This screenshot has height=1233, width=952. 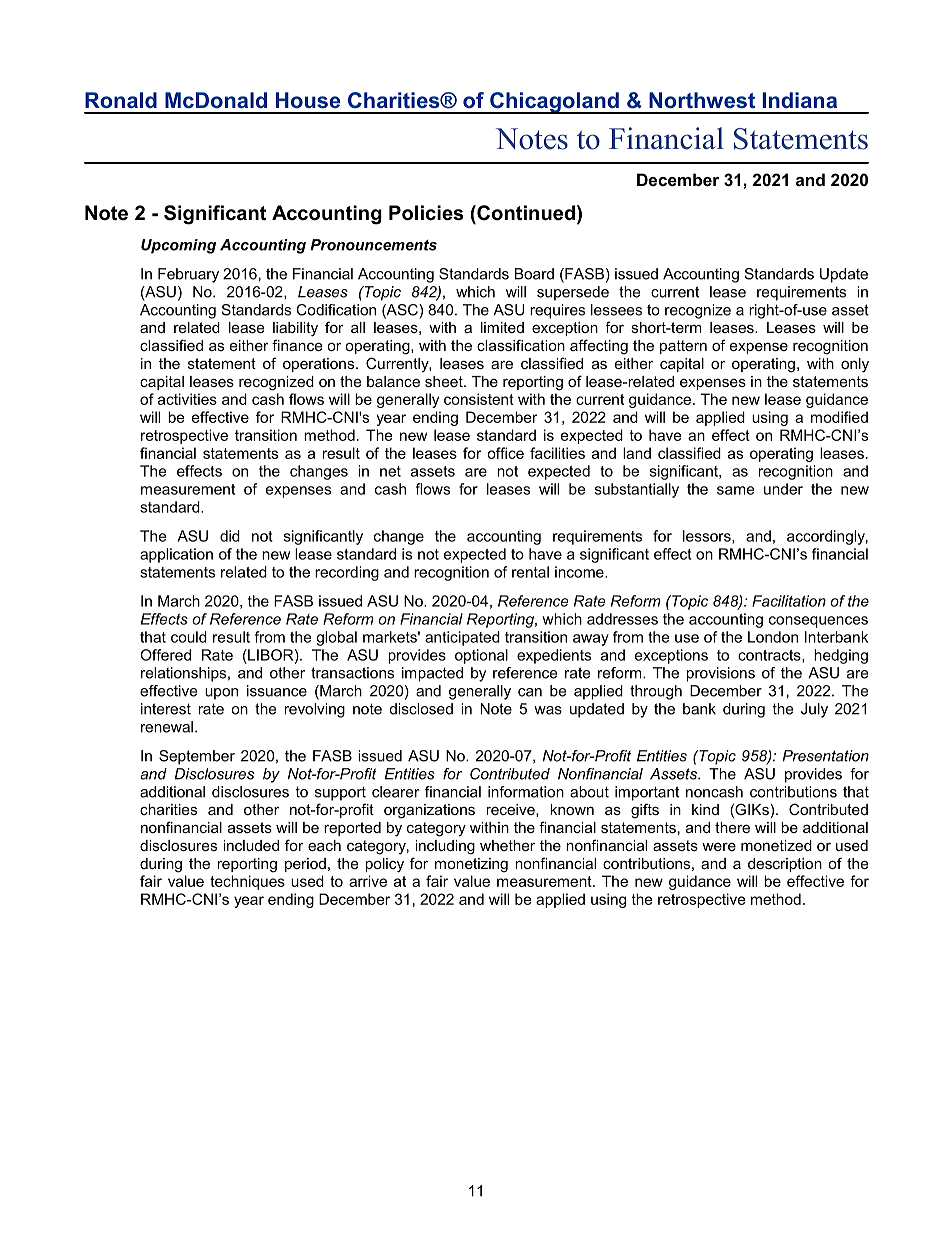 I want to click on only, so click(x=855, y=365).
